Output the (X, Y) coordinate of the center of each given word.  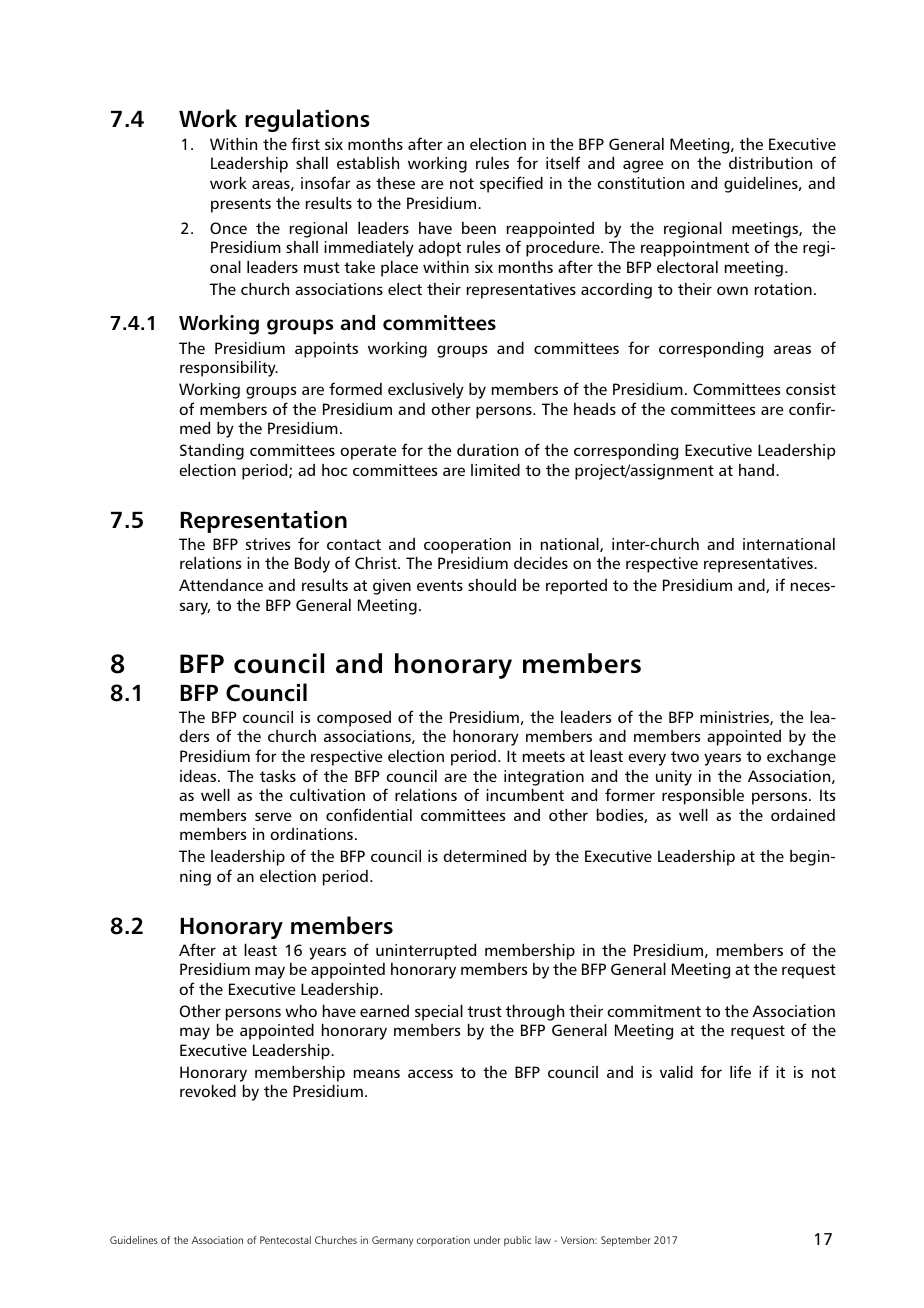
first (305, 143)
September (626, 1241)
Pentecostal (285, 1240)
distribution (770, 163)
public (517, 1241)
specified (511, 184)
